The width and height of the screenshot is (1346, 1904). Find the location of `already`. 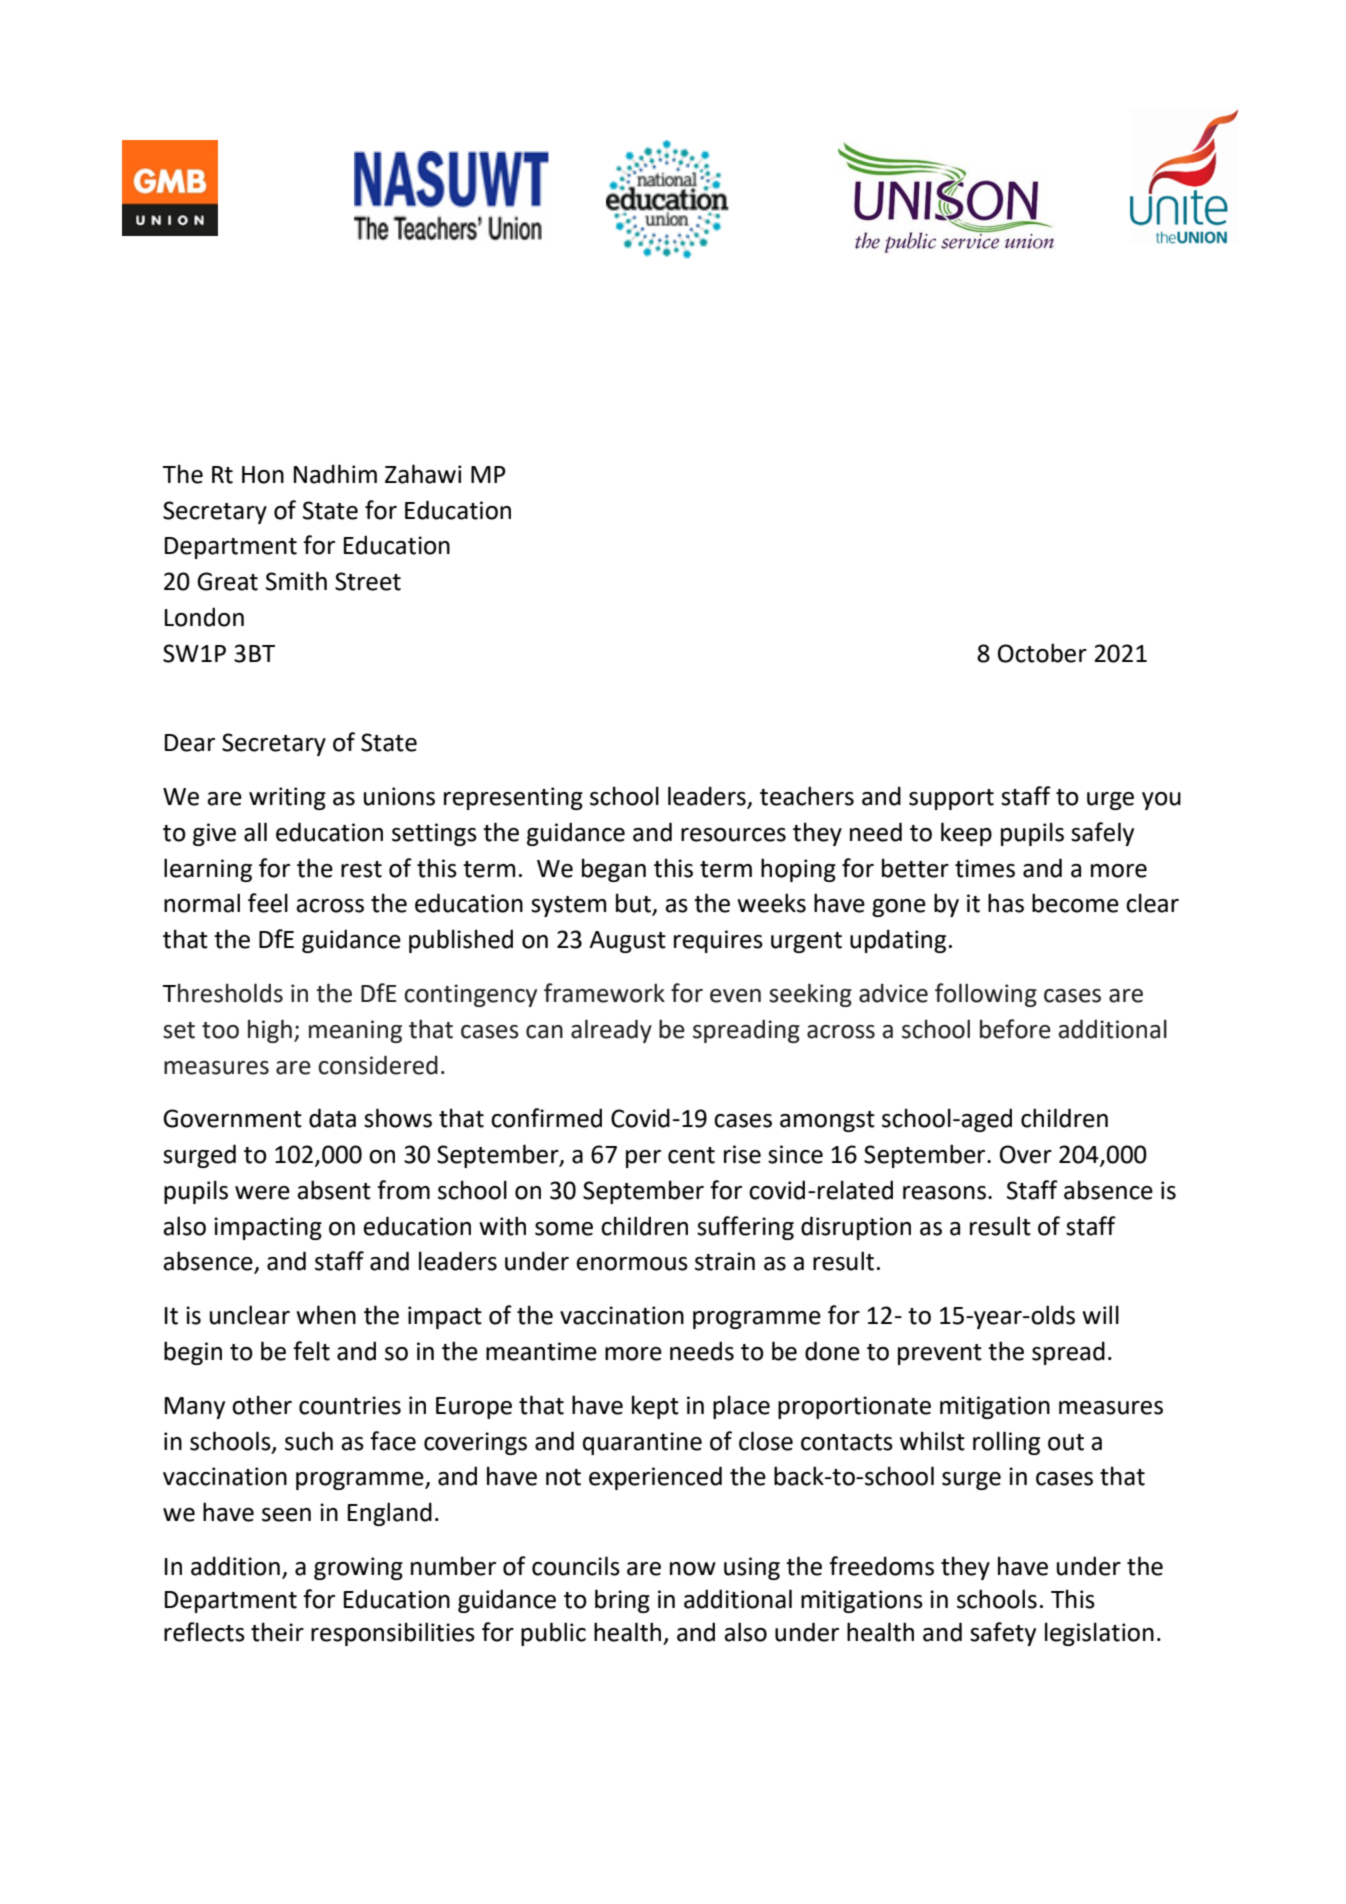

already is located at coordinates (611, 1031).
